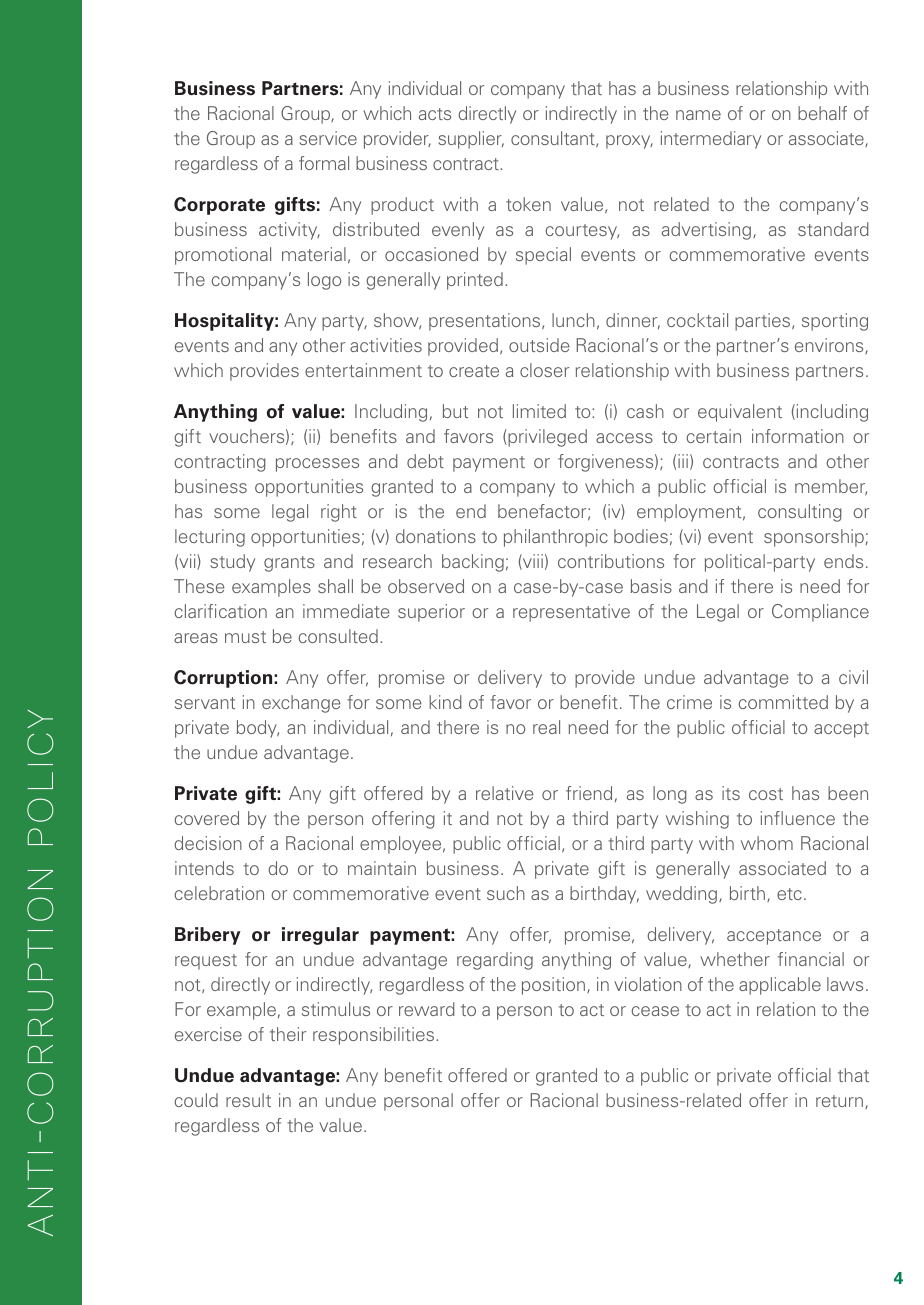 Image resolution: width=924 pixels, height=1305 pixels. Describe the element at coordinates (504, 793) in the screenshot. I see `relative` at that location.
